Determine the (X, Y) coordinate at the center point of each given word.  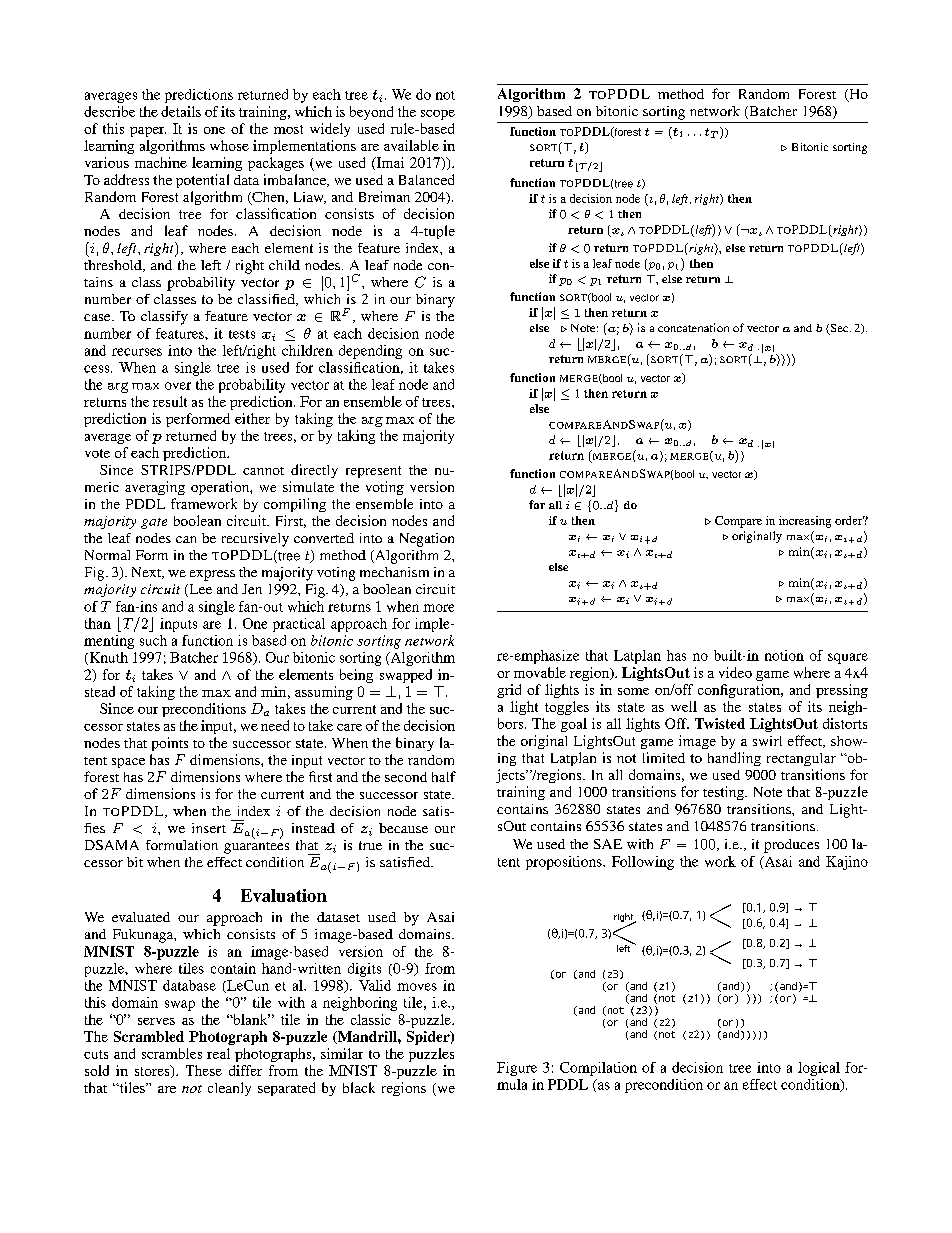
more (438, 608)
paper (148, 132)
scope (438, 115)
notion (784, 655)
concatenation (693, 327)
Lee (199, 590)
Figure (517, 1069)
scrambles (172, 1053)
